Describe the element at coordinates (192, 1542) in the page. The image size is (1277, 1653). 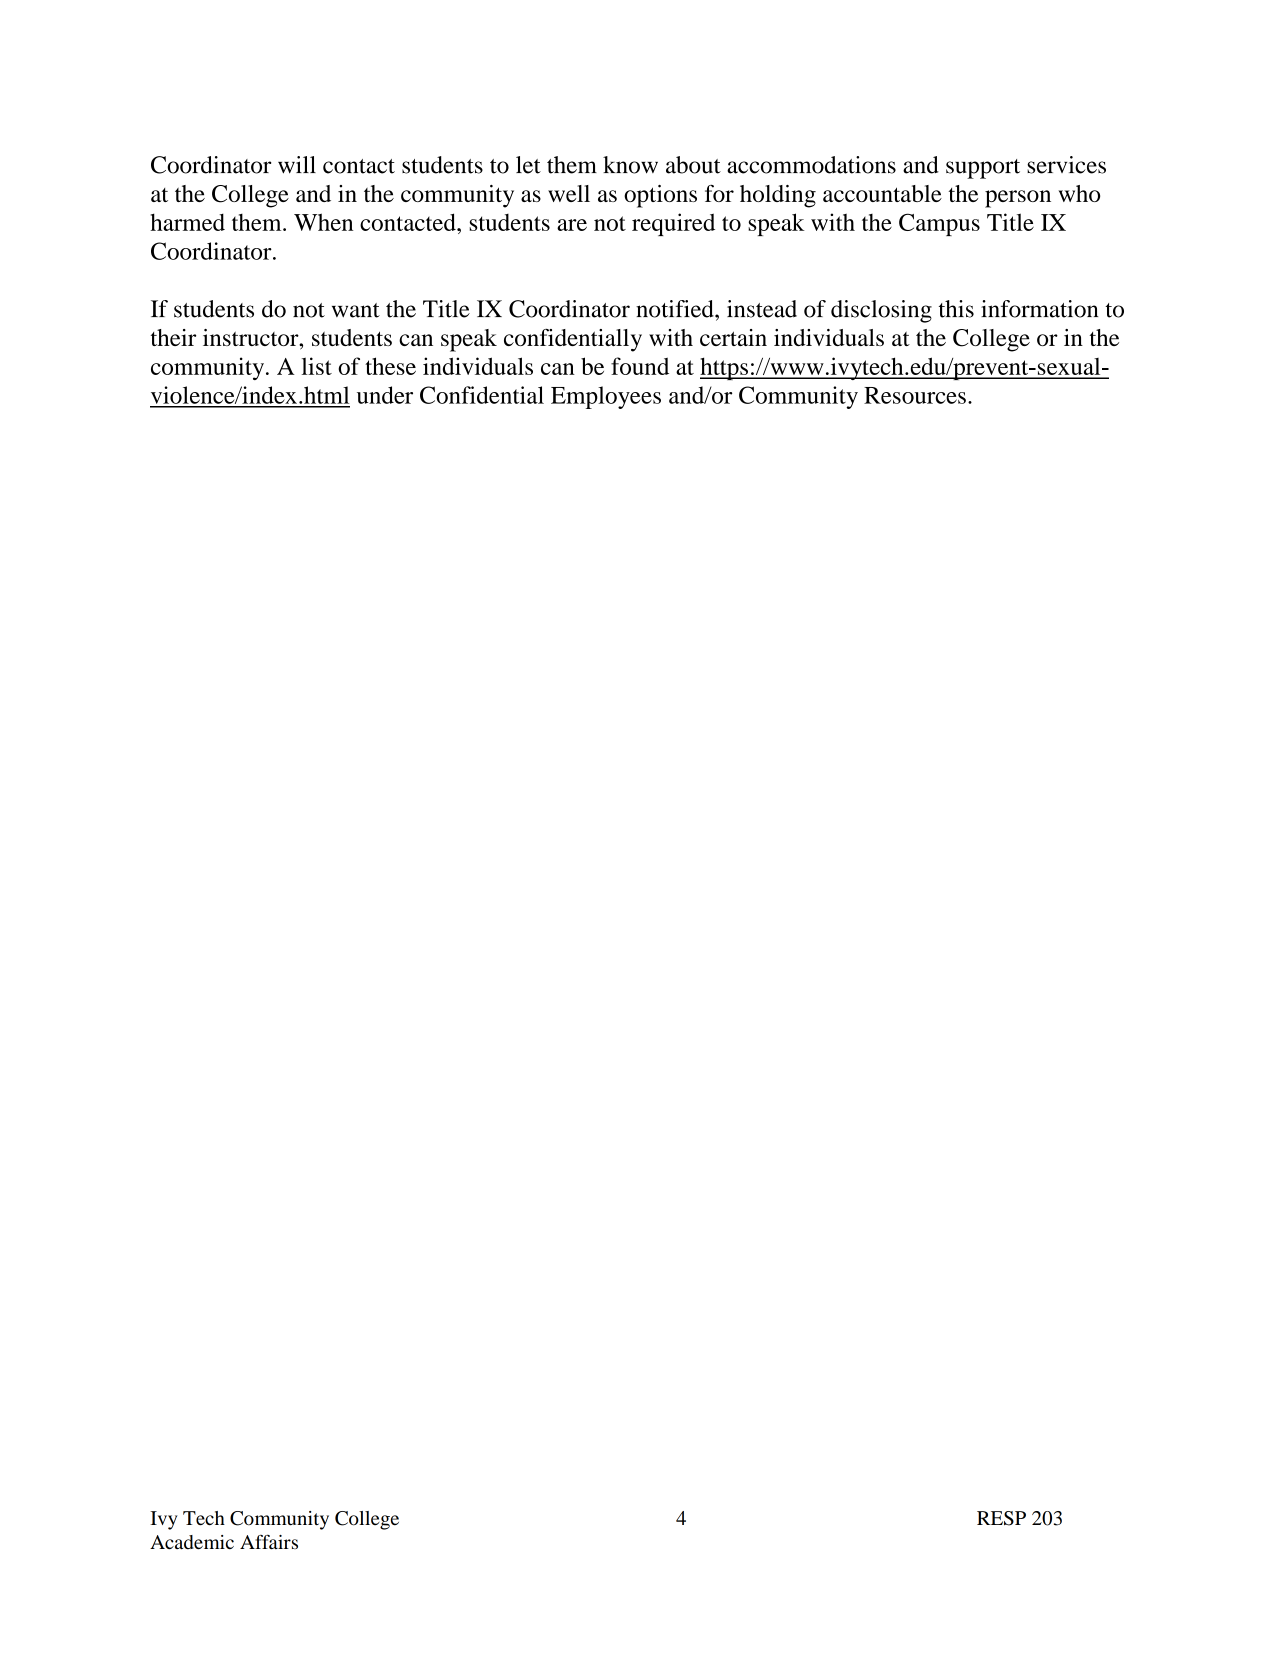
I see `Academic` at that location.
